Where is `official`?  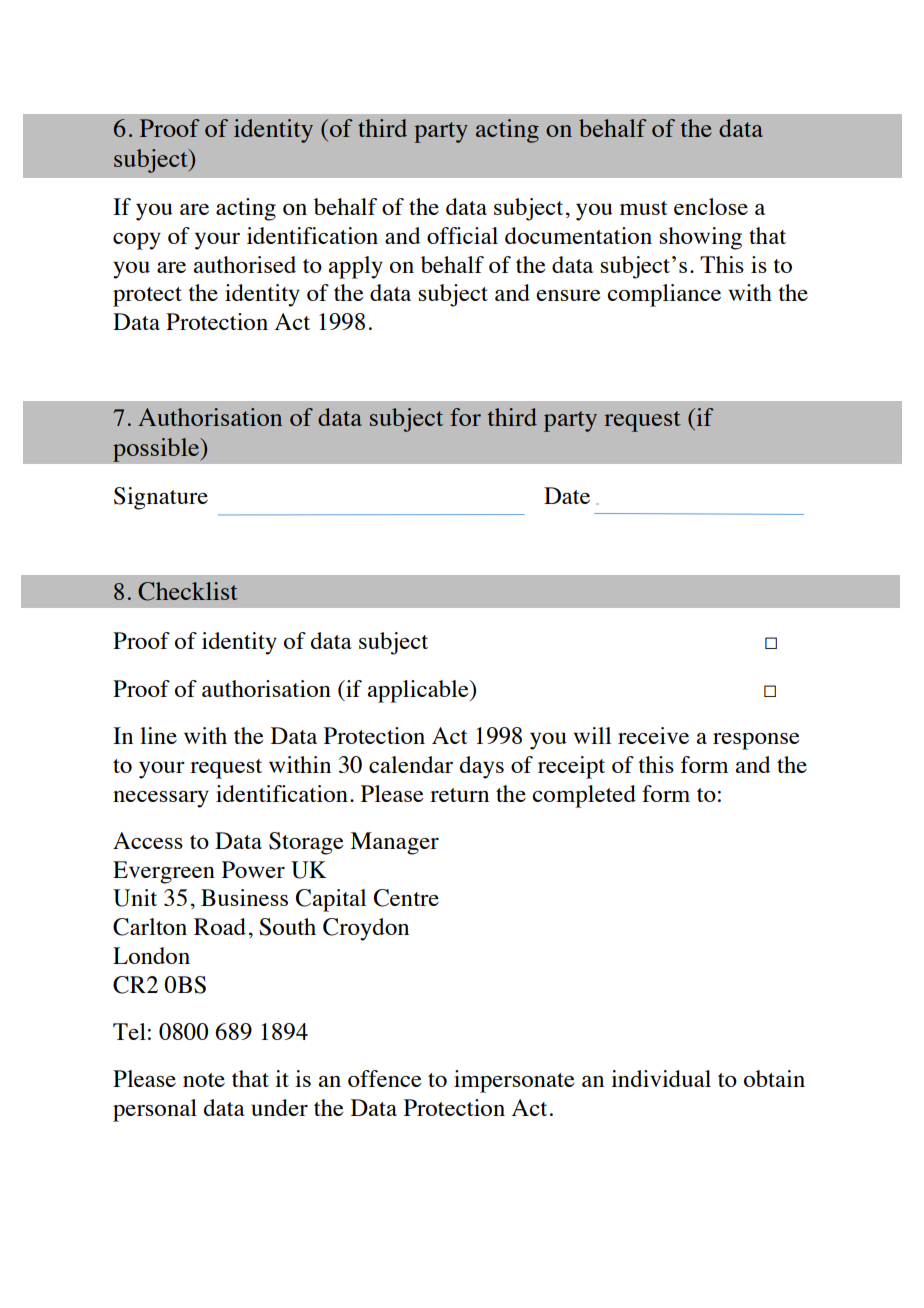
official is located at coordinates (462, 235).
